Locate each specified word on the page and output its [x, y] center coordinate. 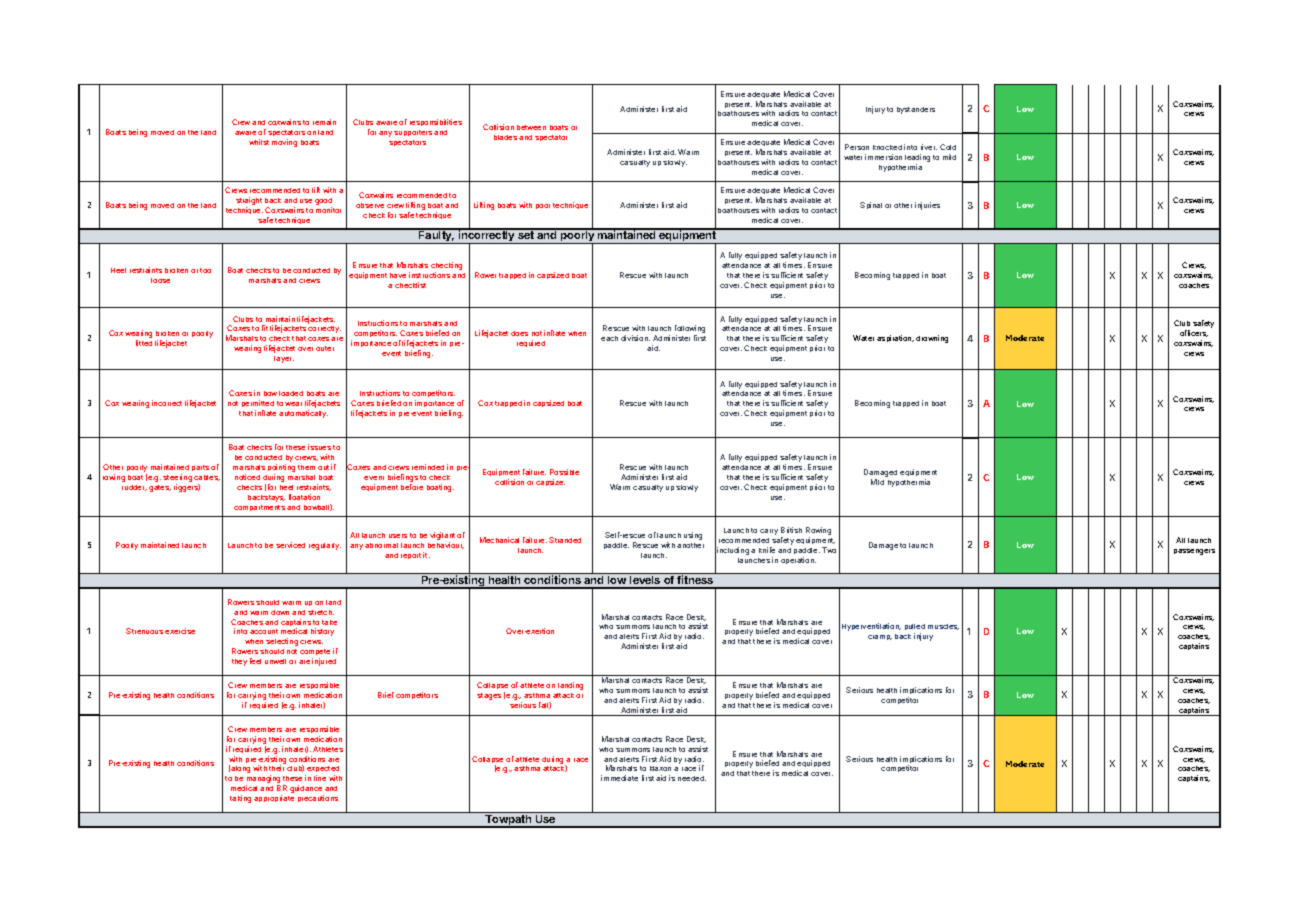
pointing [281, 469]
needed [692, 778]
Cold [948, 147]
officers [1194, 333]
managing [263, 780]
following [690, 330]
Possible [564, 472]
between [531, 127]
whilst [259, 142]
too [205, 270]
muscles [943, 627]
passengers [1194, 552]
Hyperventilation [871, 627]
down [280, 612]
